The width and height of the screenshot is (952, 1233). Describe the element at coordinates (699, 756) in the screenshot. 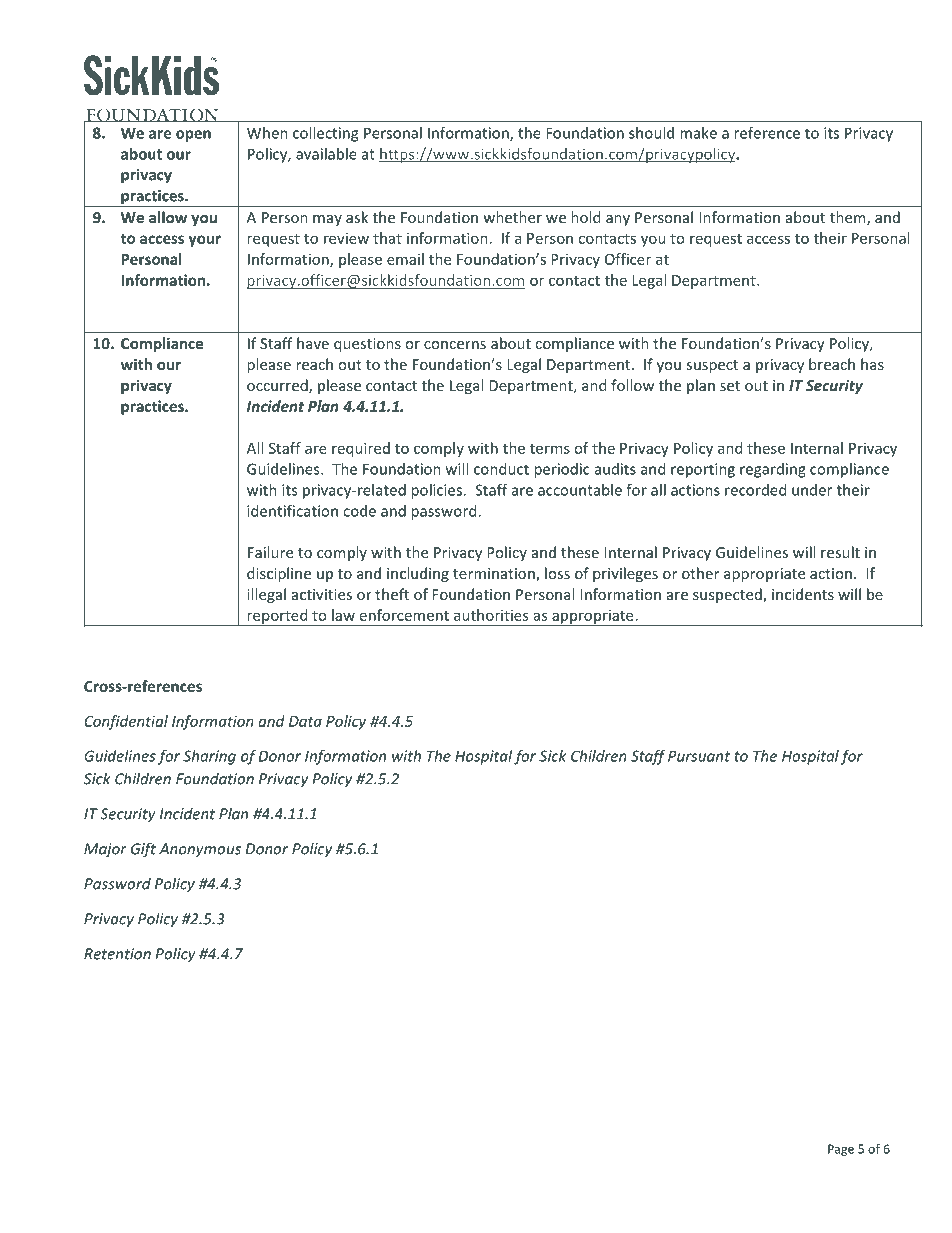

I see `Pursuant` at that location.
